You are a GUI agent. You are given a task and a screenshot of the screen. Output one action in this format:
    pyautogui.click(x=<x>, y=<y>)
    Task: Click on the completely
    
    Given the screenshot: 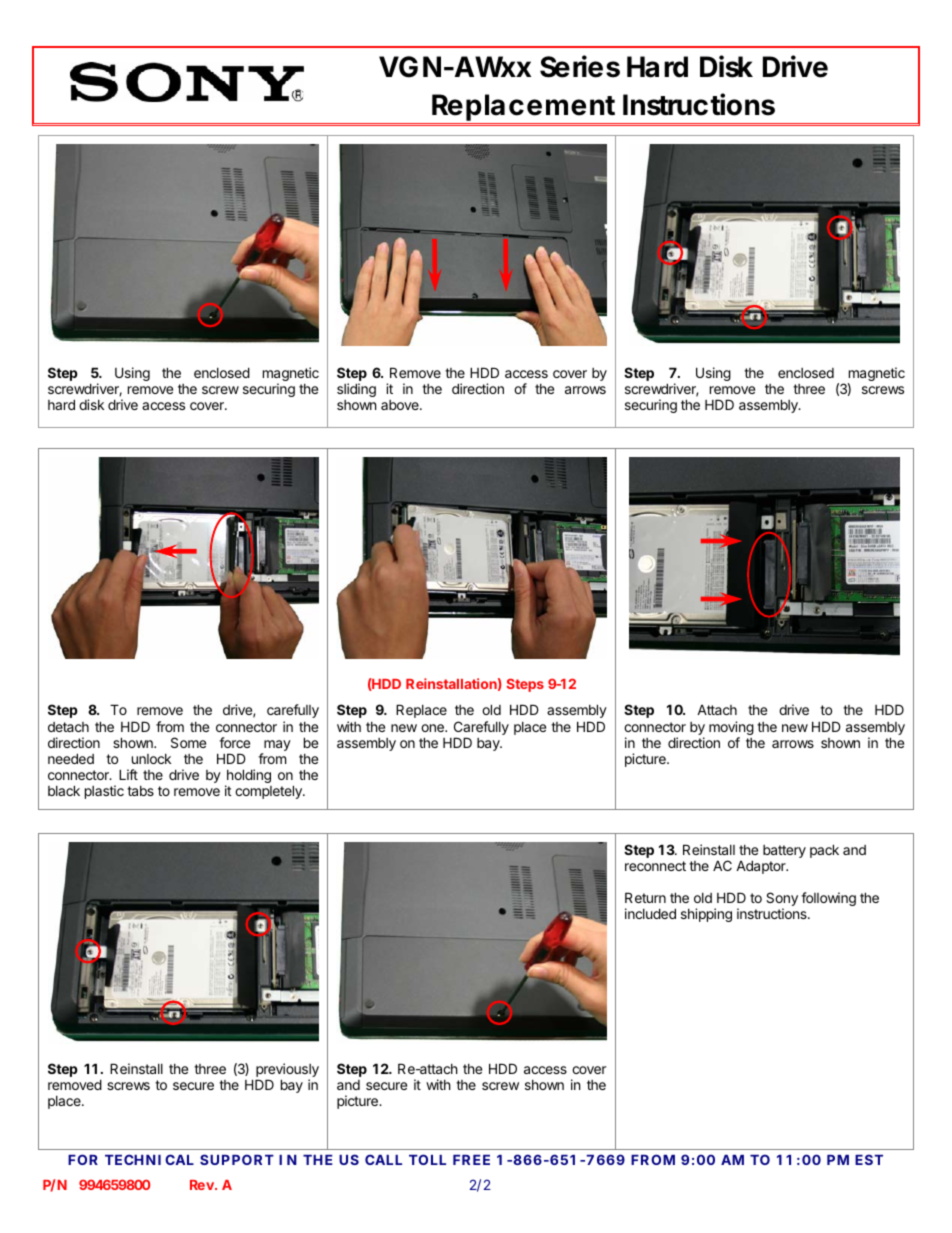 What is the action you would take?
    pyautogui.click(x=269, y=792)
